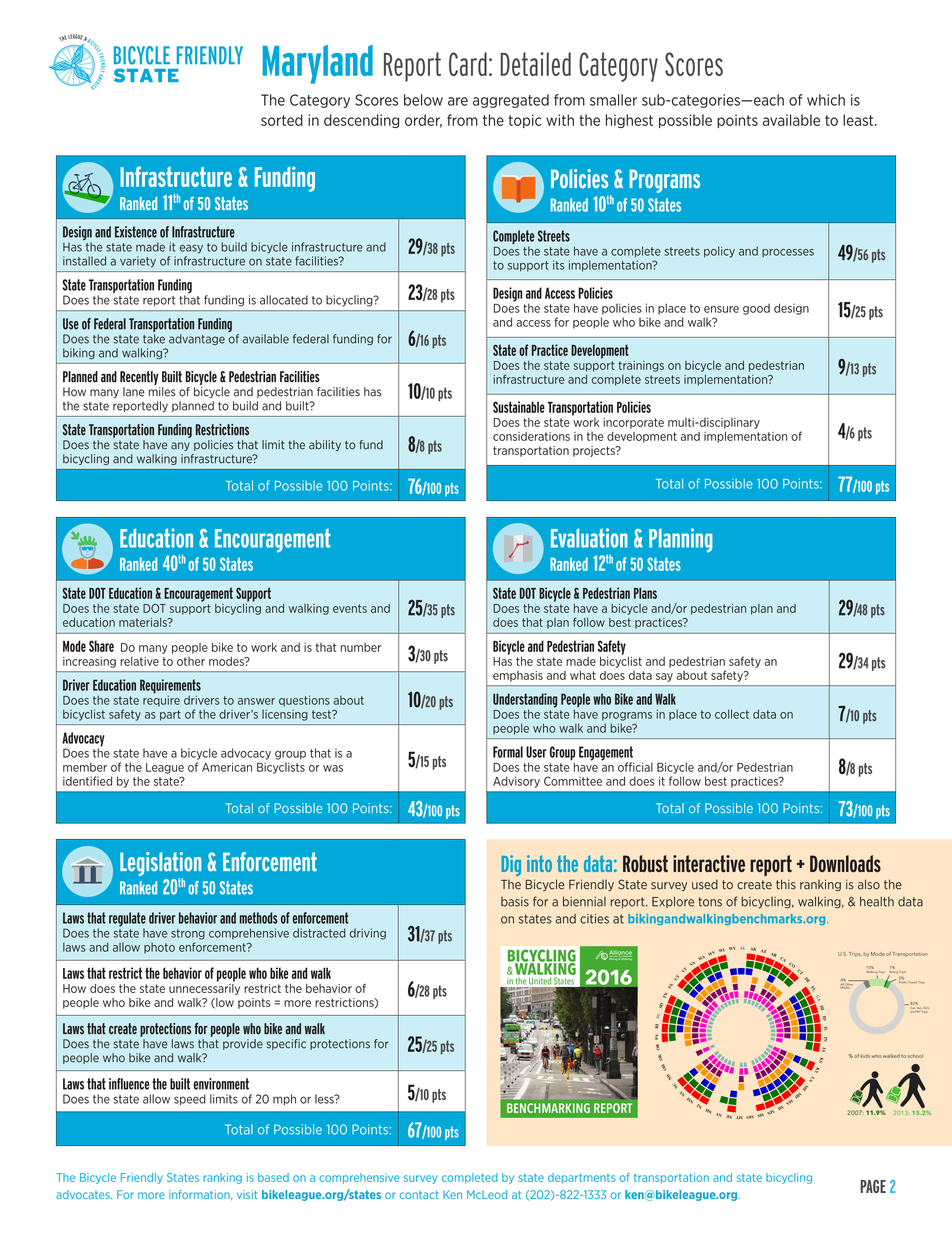 The image size is (952, 1233). I want to click on trainings, so click(641, 366).
